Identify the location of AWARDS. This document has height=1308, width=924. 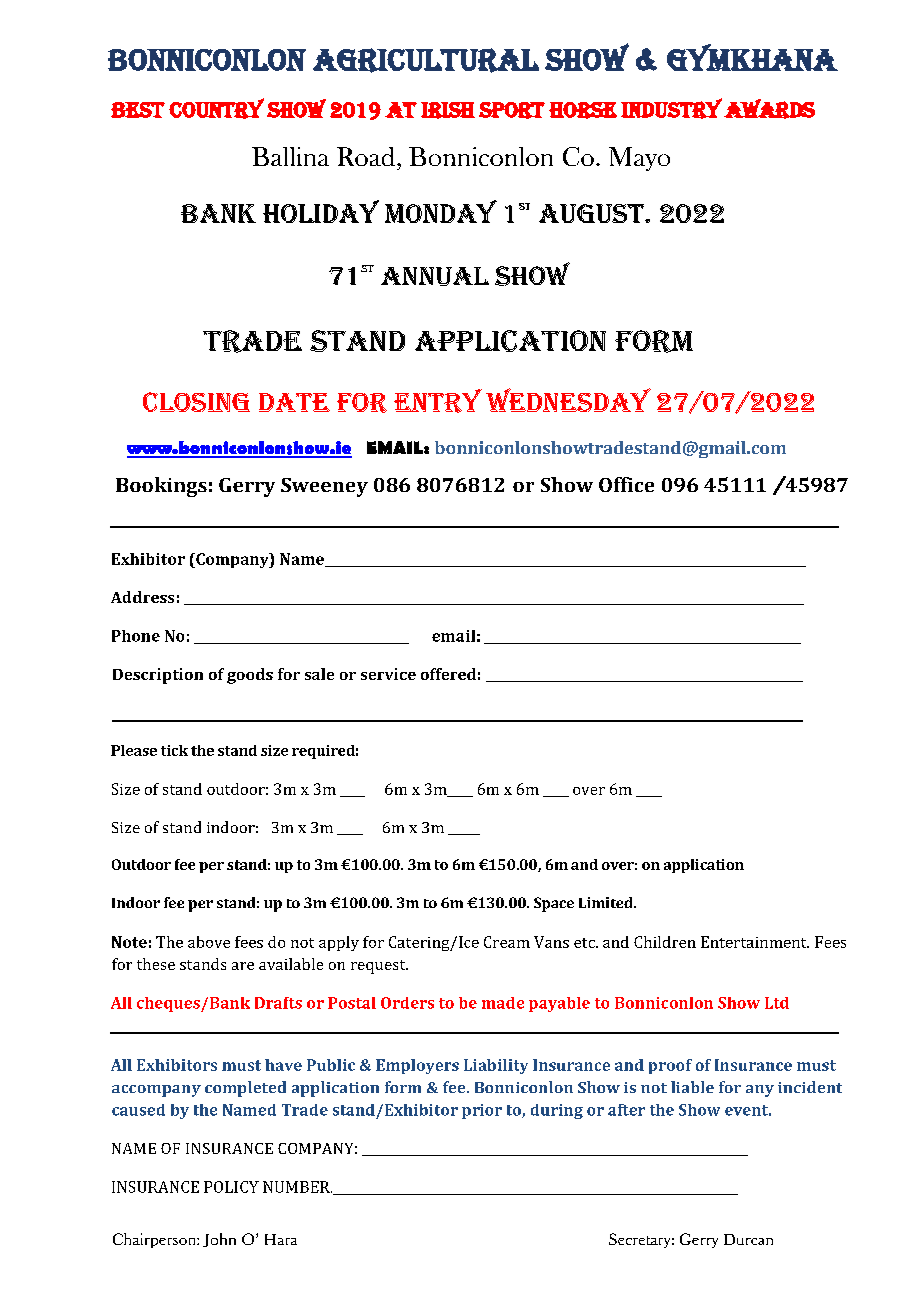
(769, 109).
